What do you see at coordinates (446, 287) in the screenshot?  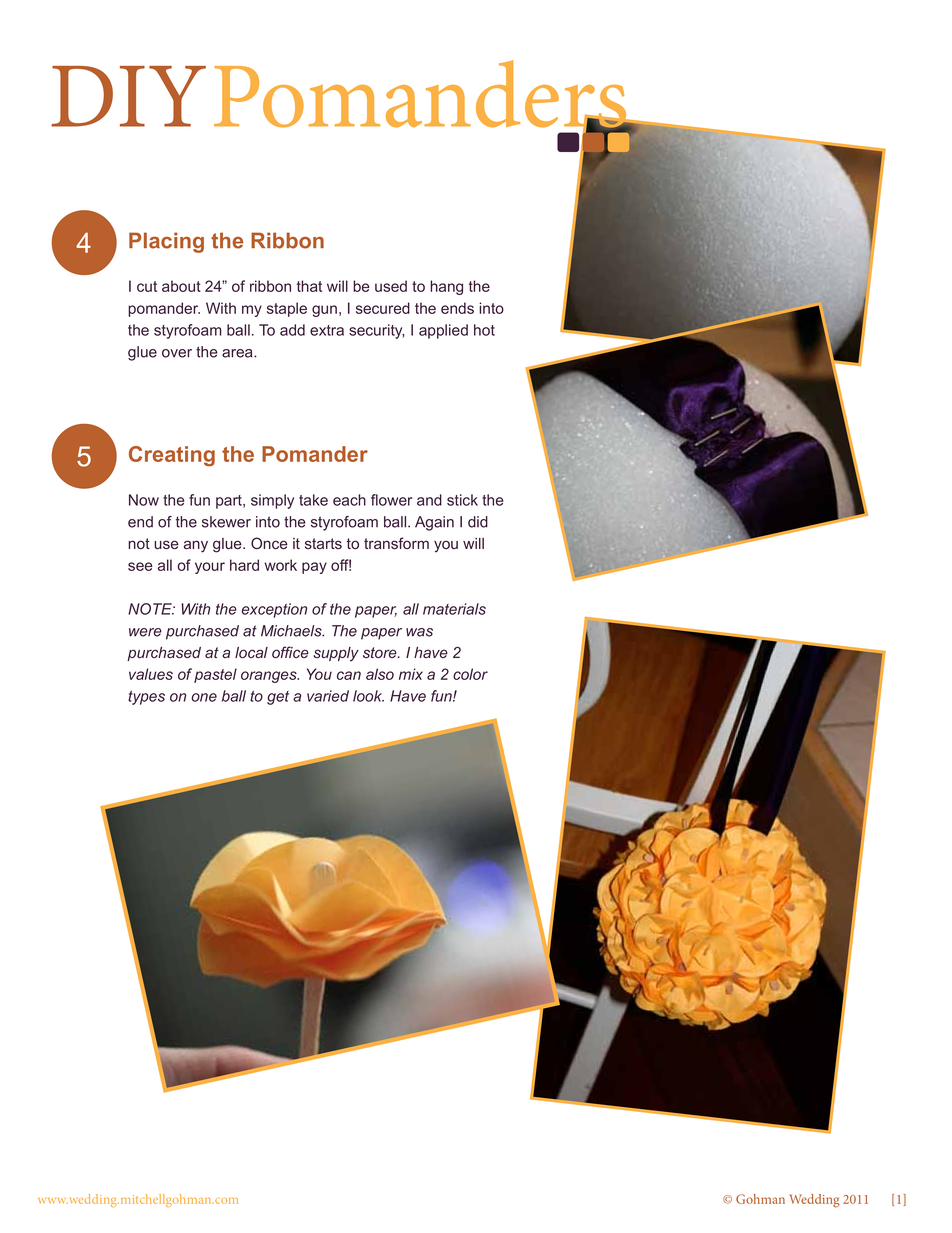 I see `hang` at bounding box center [446, 287].
